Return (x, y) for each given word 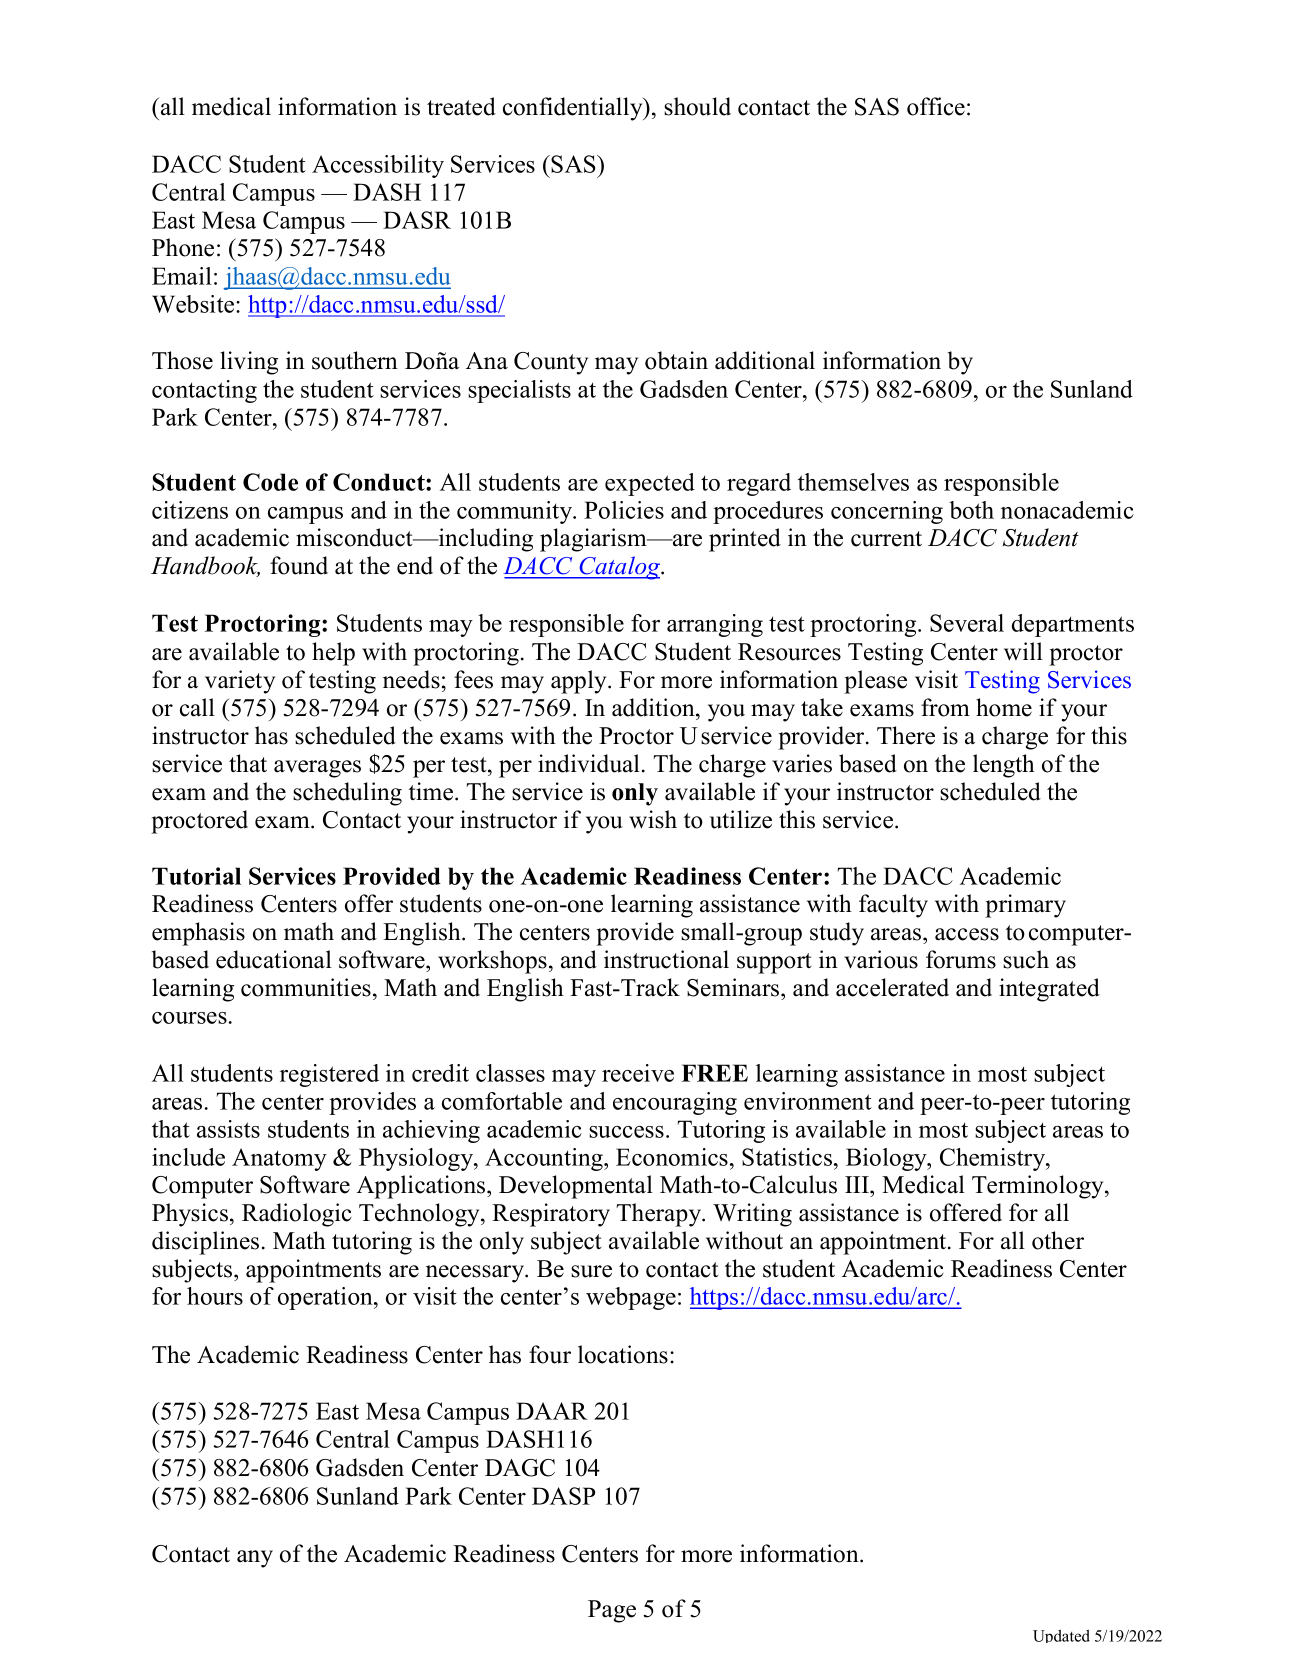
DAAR (552, 1411)
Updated (1061, 1636)
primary (1025, 906)
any (255, 1559)
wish (653, 819)
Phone (183, 247)
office (936, 106)
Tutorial (196, 876)
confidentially (574, 109)
